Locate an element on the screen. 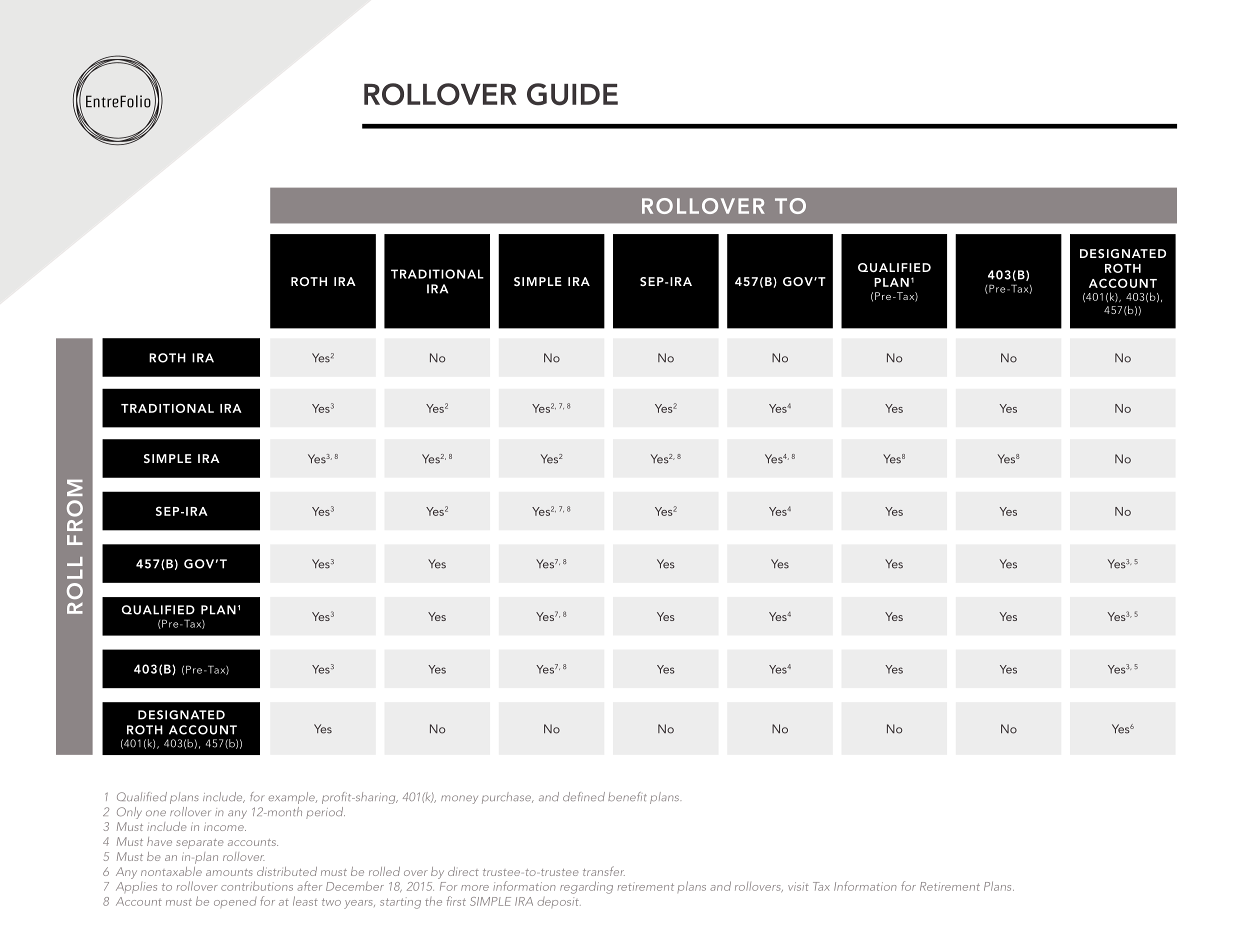 This screenshot has height=952, width=1233. amounts is located at coordinates (229, 872).
